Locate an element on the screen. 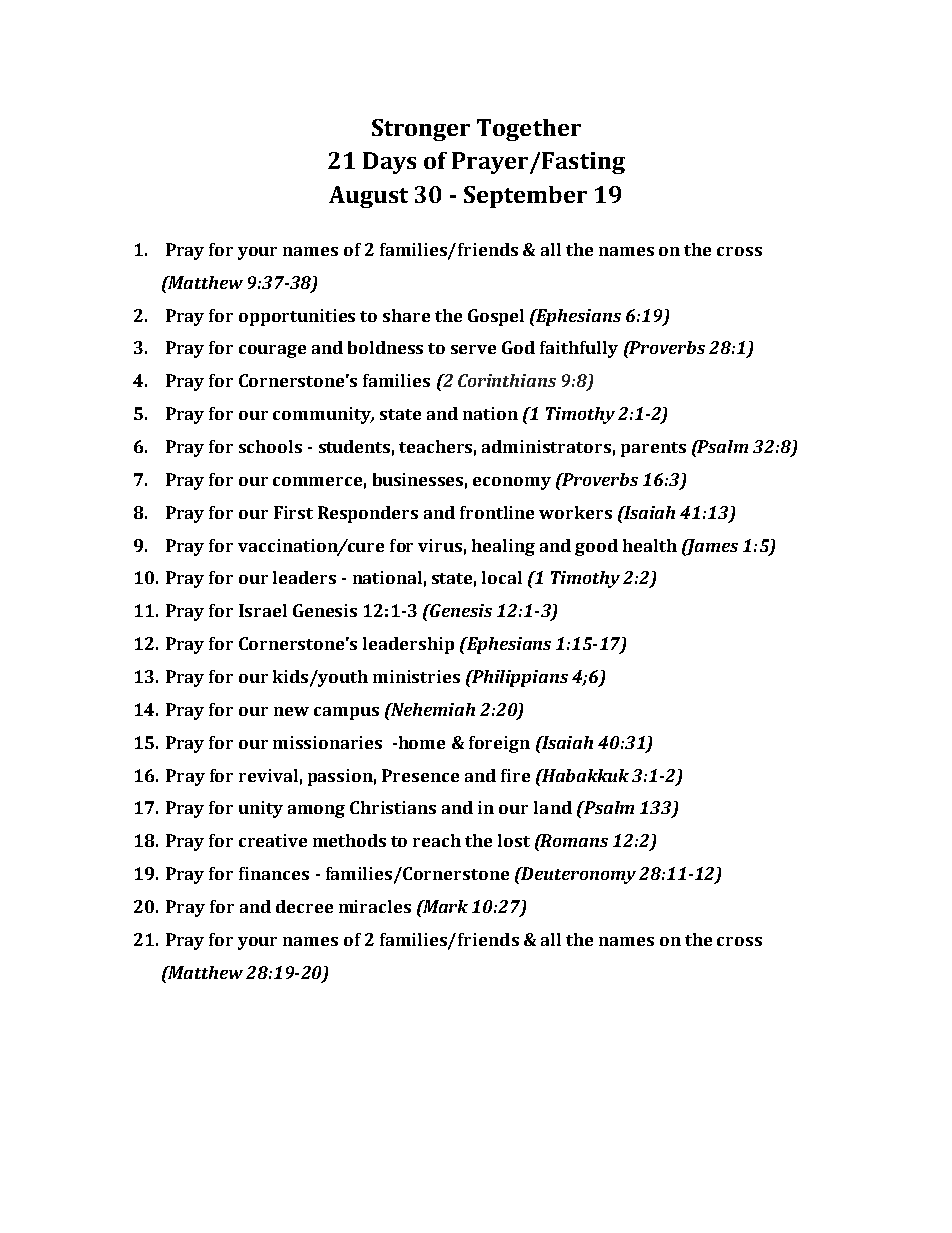 This screenshot has width=952, height=1233. decree is located at coordinates (304, 906).
